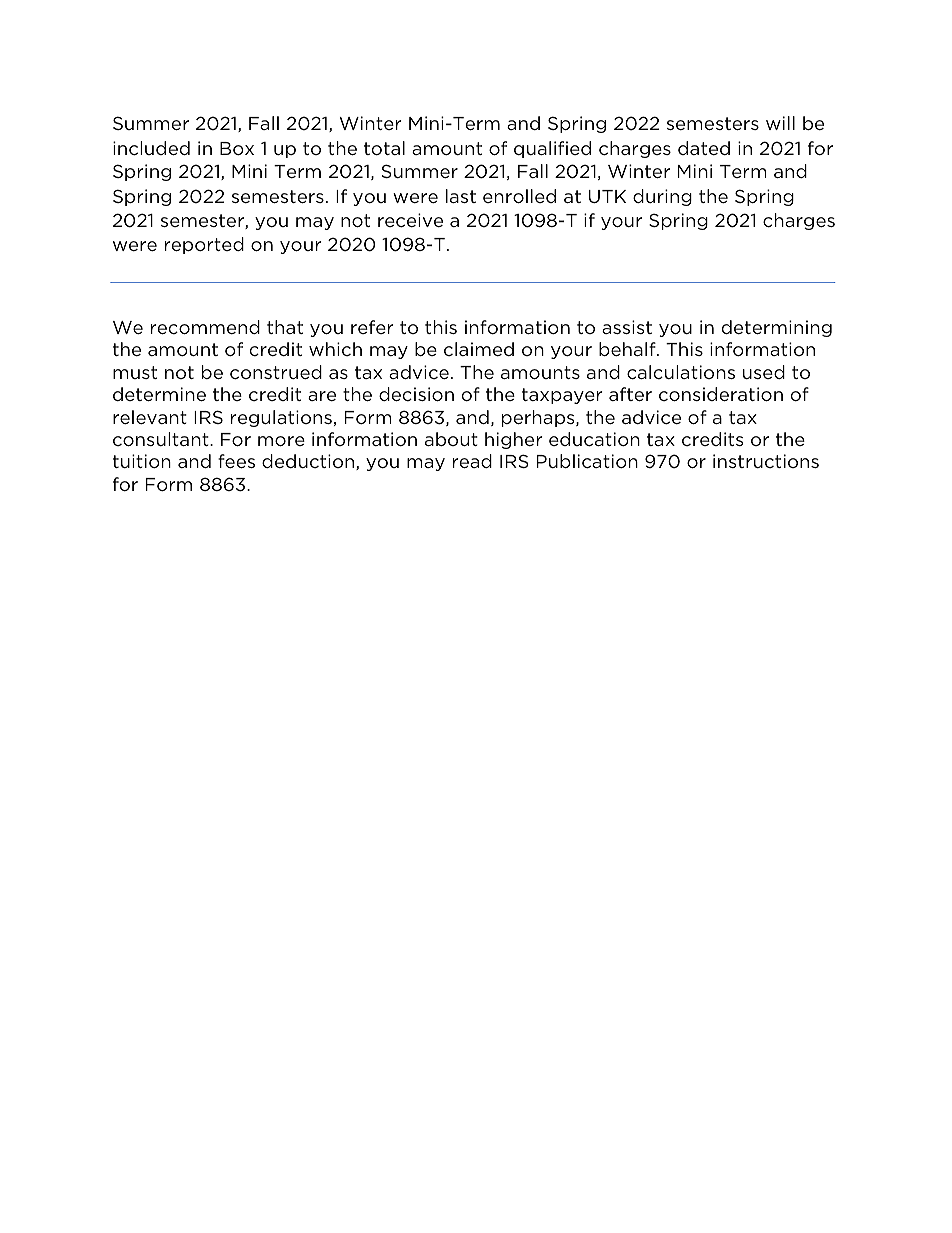  Describe the element at coordinates (237, 148) in the screenshot. I see `Box` at that location.
